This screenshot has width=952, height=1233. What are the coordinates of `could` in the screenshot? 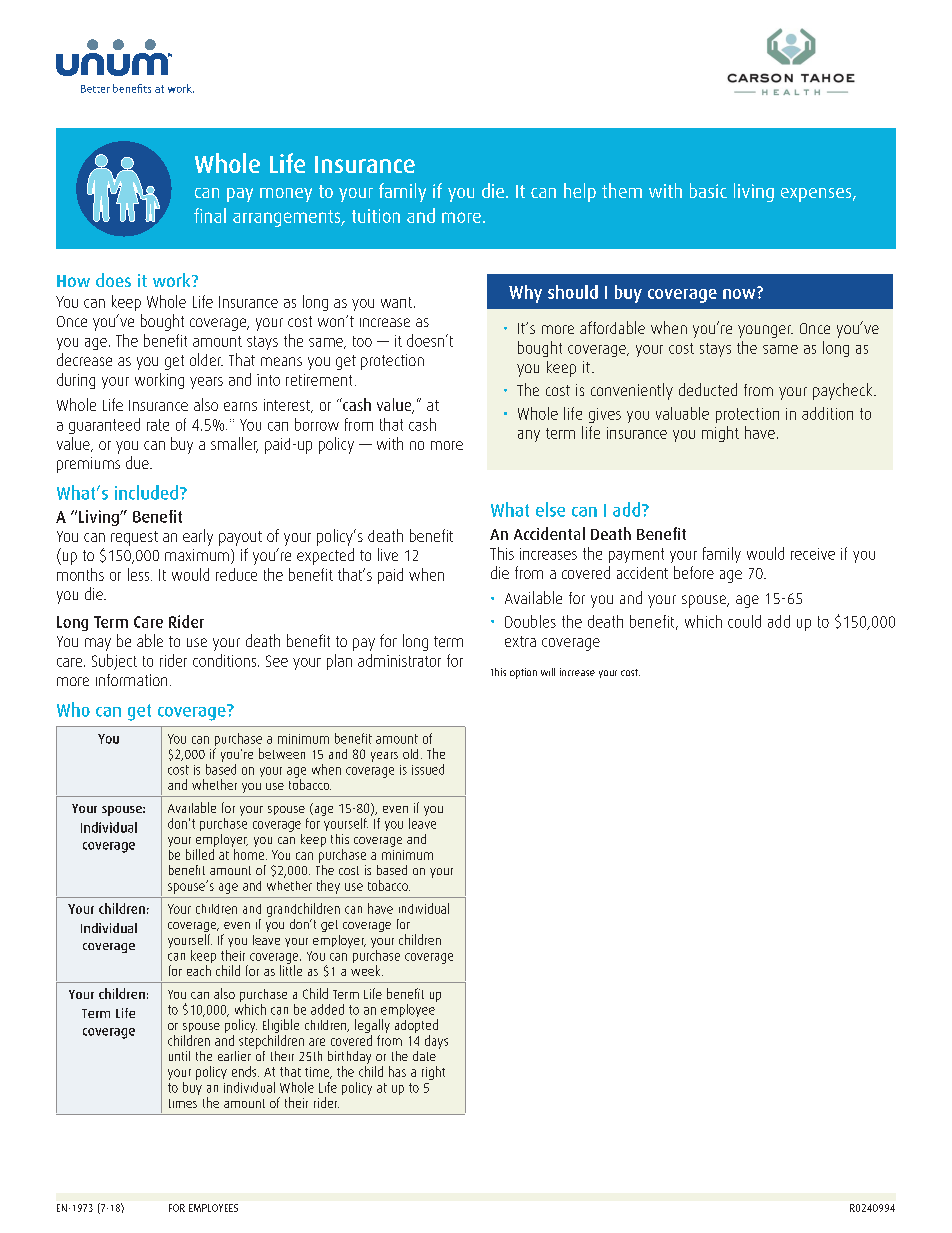 It's located at (744, 621).
